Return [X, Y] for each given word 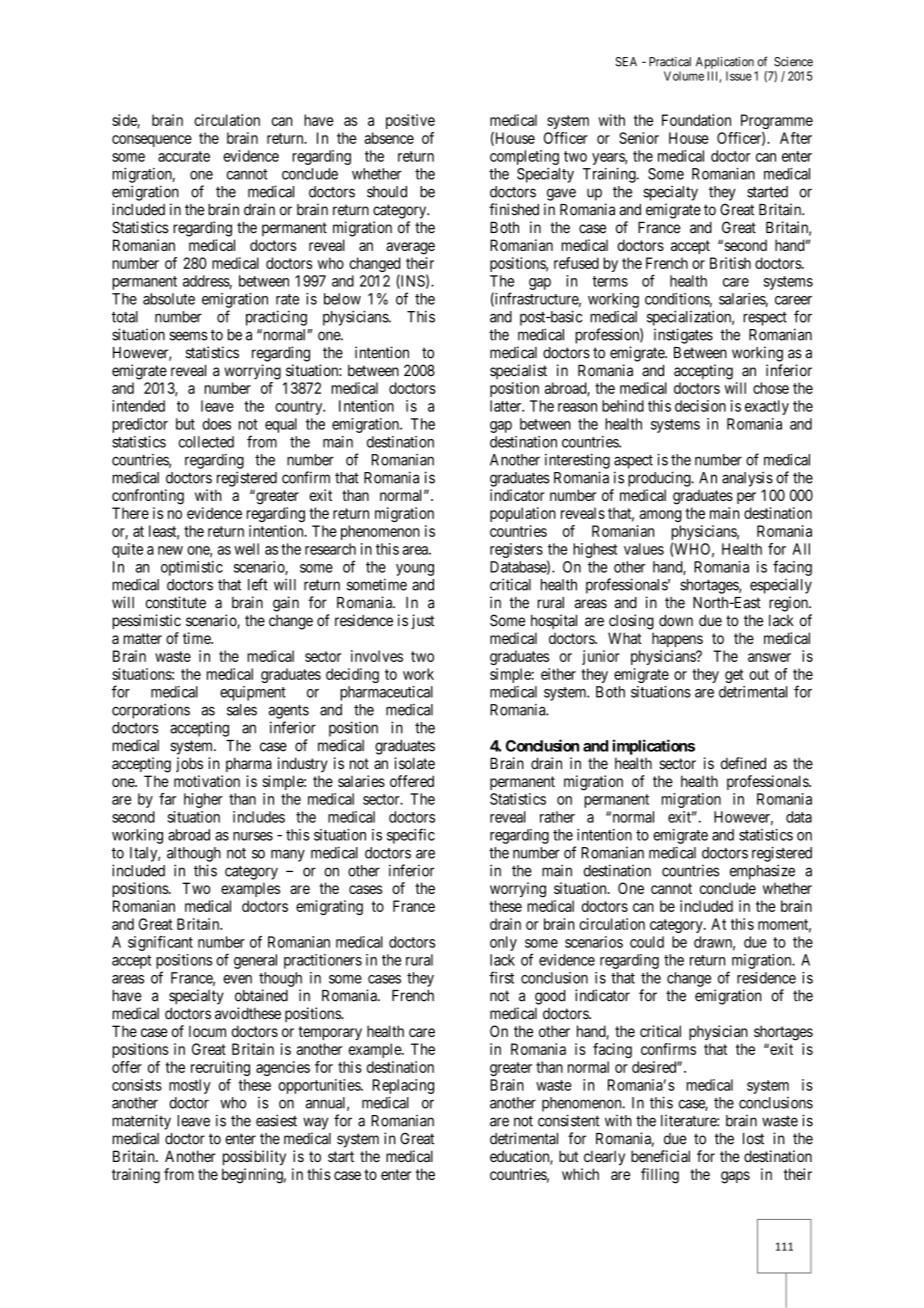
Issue [739, 76]
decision [700, 406]
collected [206, 442]
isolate [414, 763]
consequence [152, 141]
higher [203, 800]
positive [410, 121]
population [523, 514]
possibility [254, 1157]
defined [743, 763]
